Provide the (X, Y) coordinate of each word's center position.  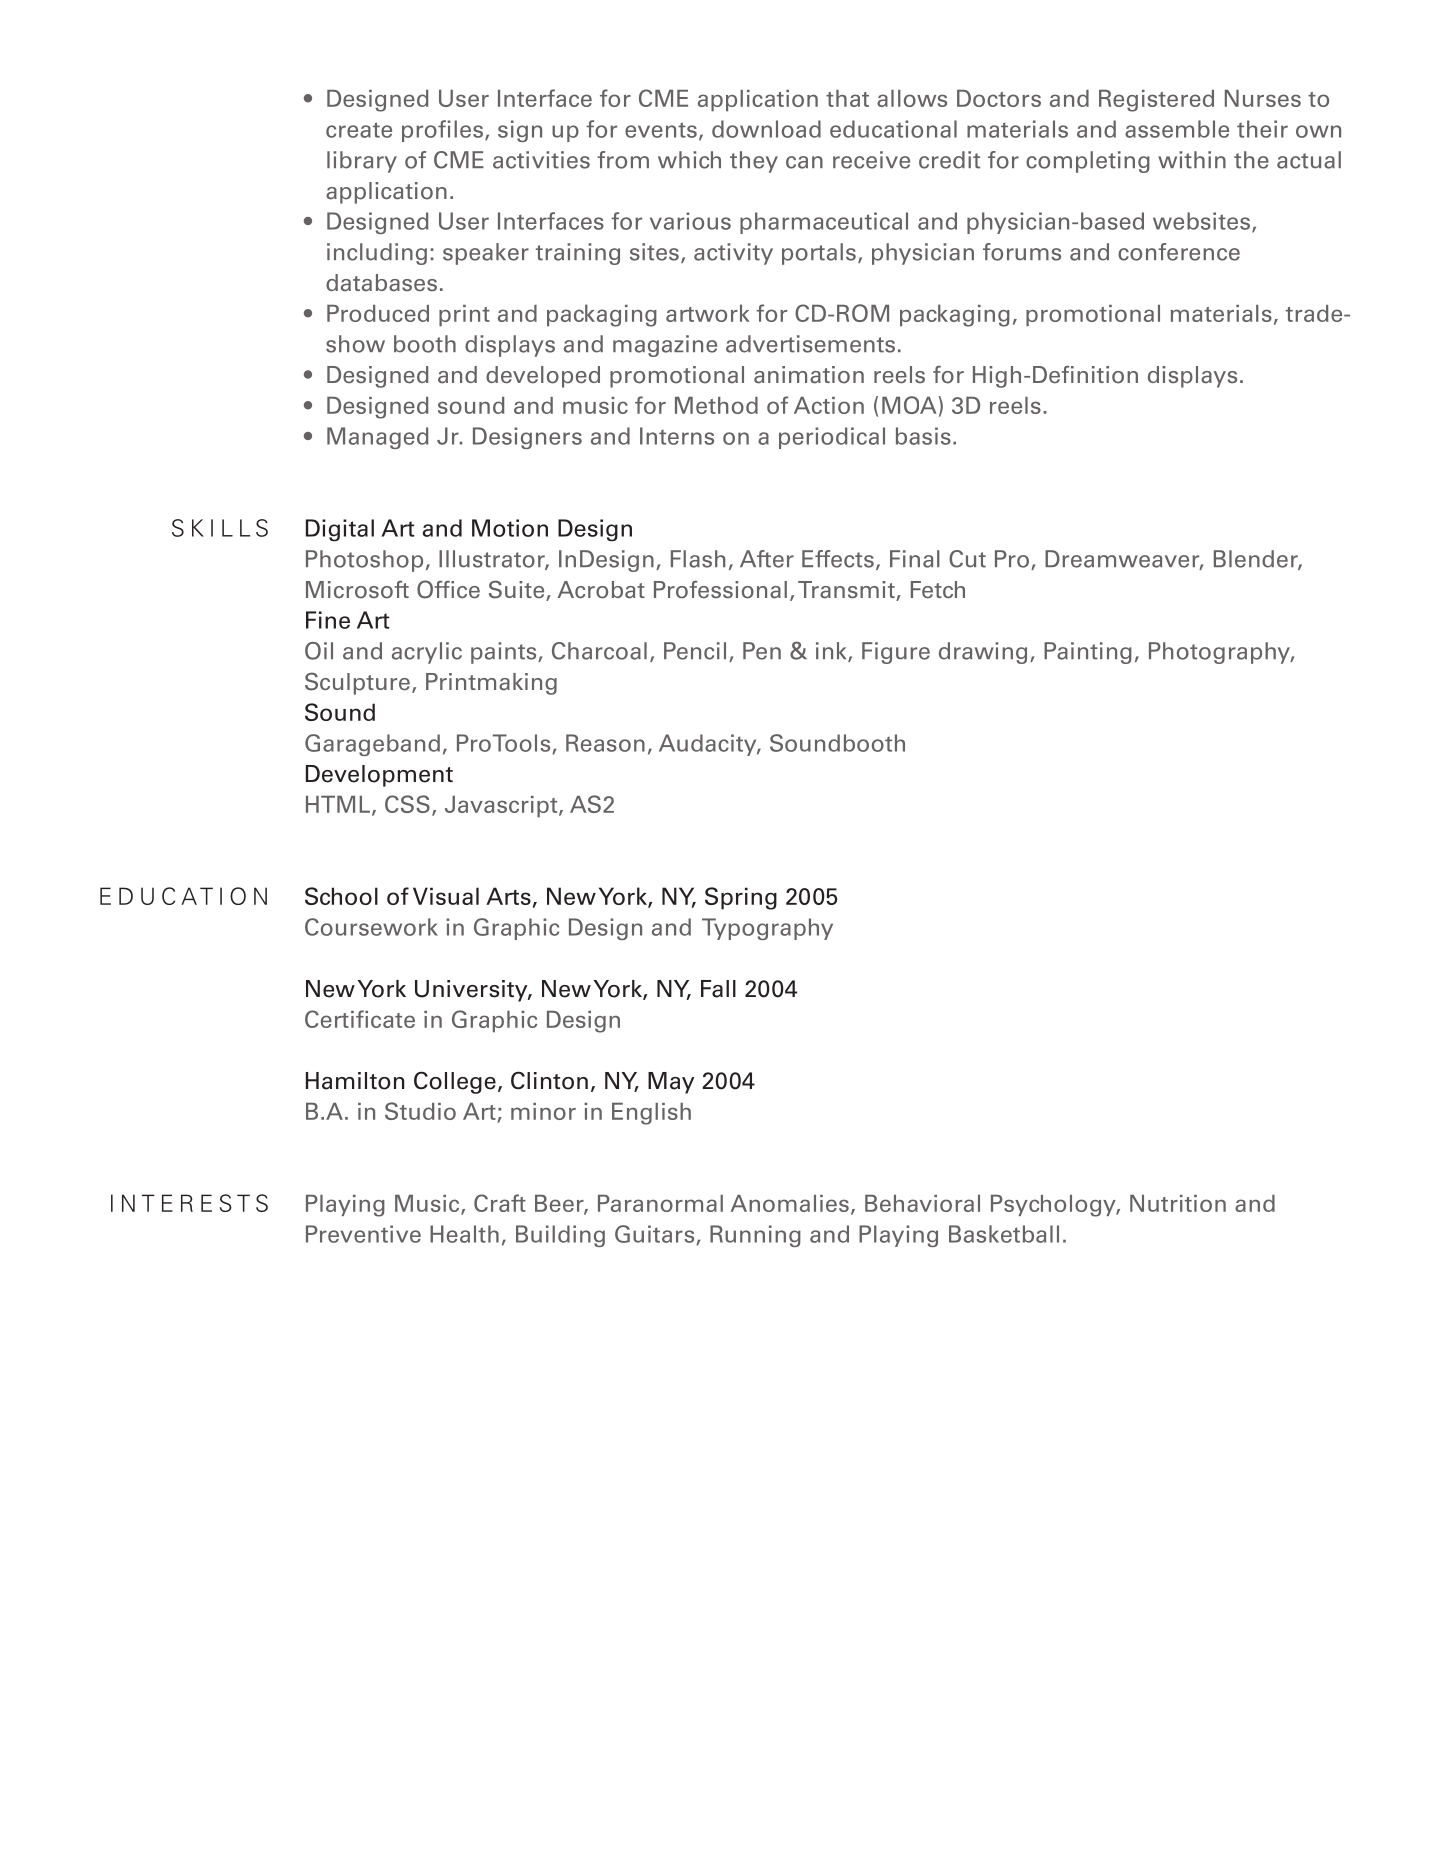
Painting (1088, 653)
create (359, 130)
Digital (340, 530)
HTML (338, 804)
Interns (677, 436)
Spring (741, 898)
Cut (967, 559)
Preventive (363, 1234)
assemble (1177, 129)
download (766, 129)
